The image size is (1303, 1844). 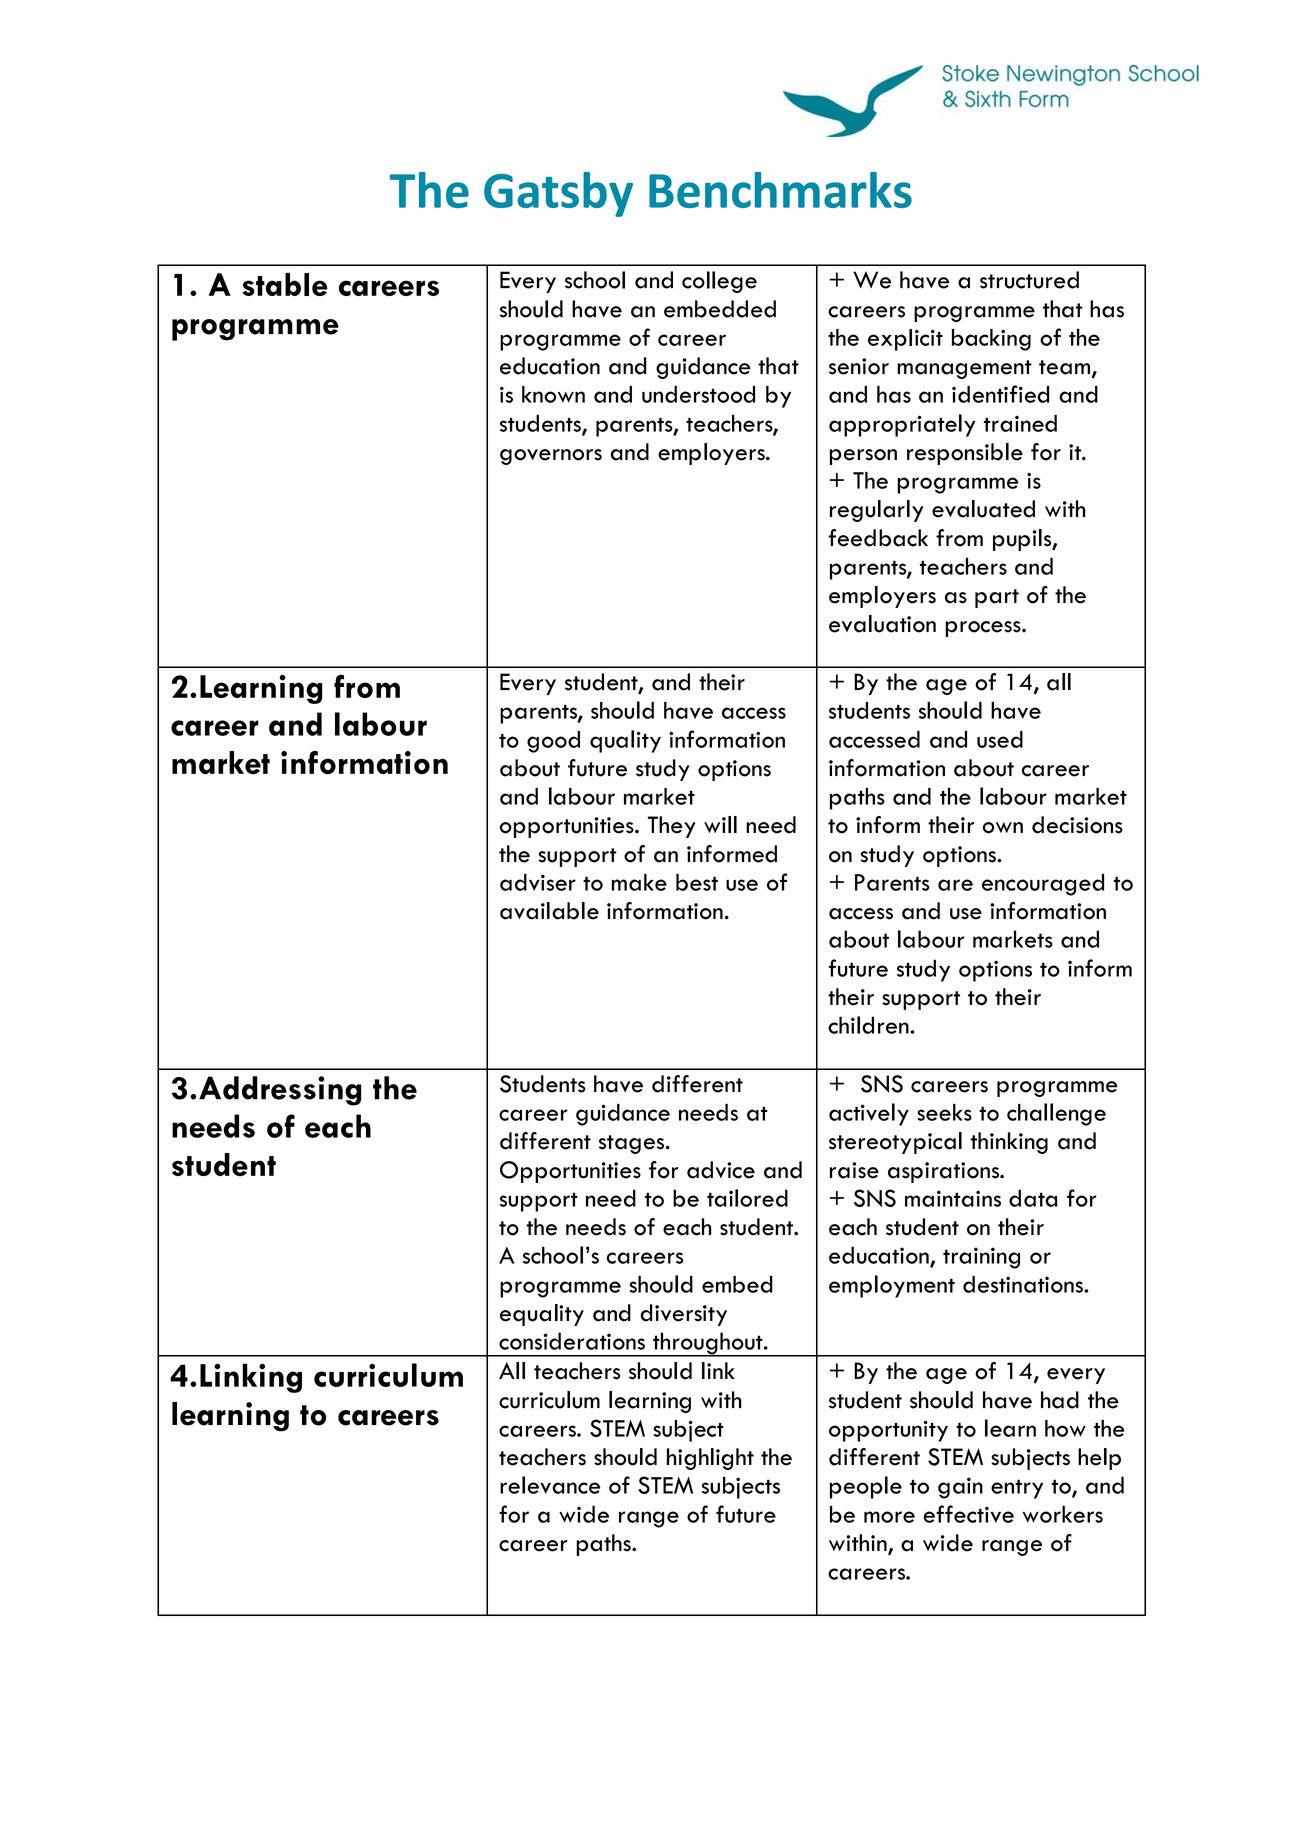 What do you see at coordinates (1029, 280) in the image?
I see `structured` at bounding box center [1029, 280].
